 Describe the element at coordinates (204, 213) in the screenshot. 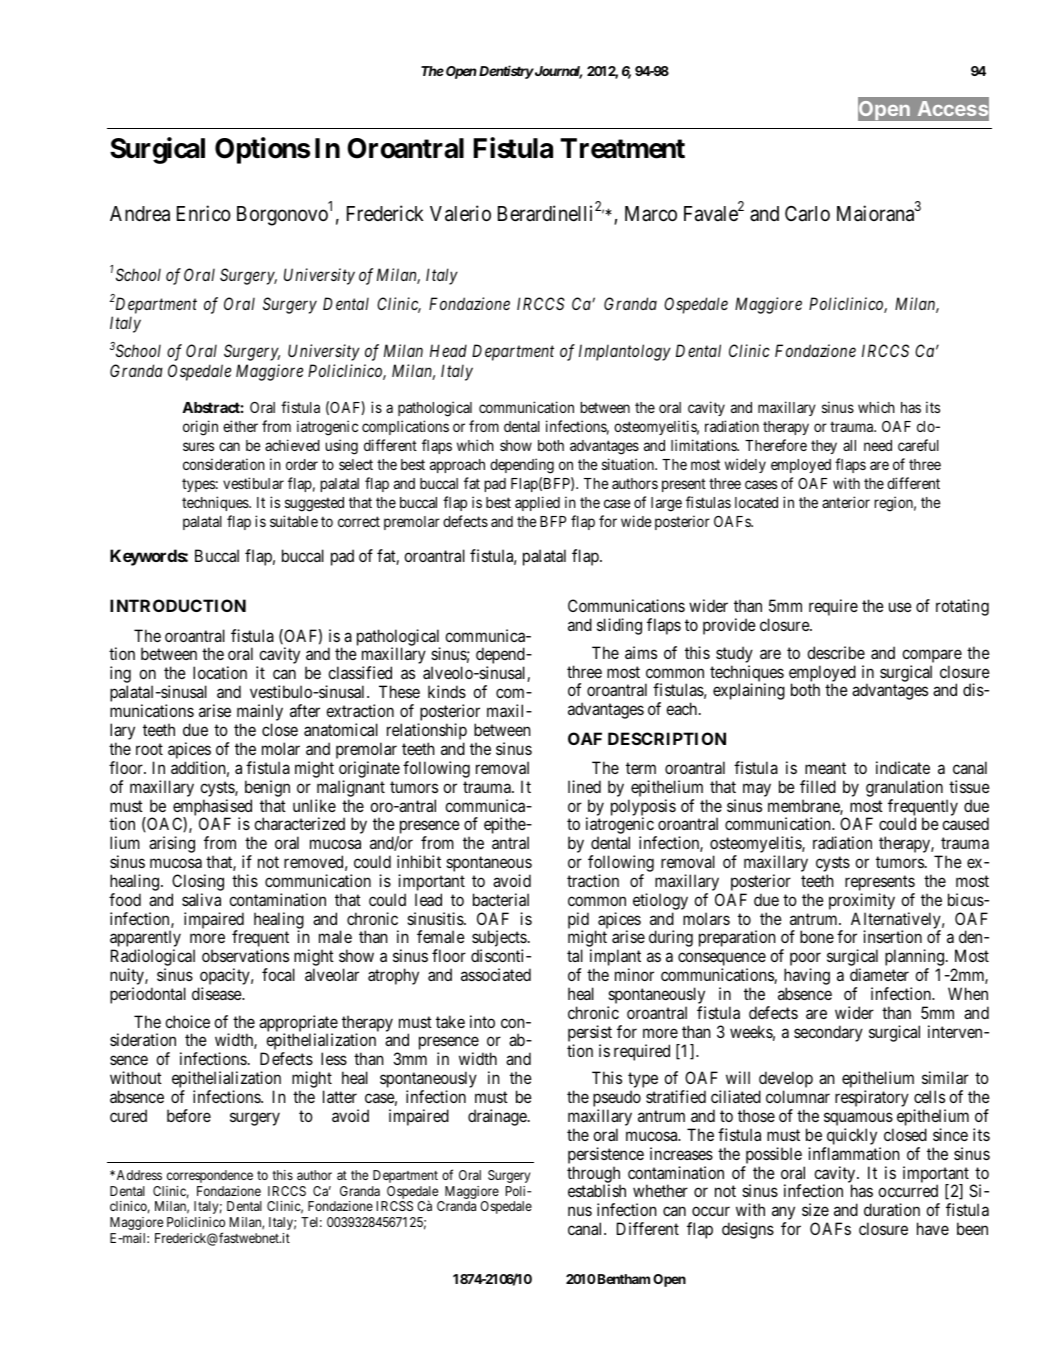

I see `Enrico` at that location.
